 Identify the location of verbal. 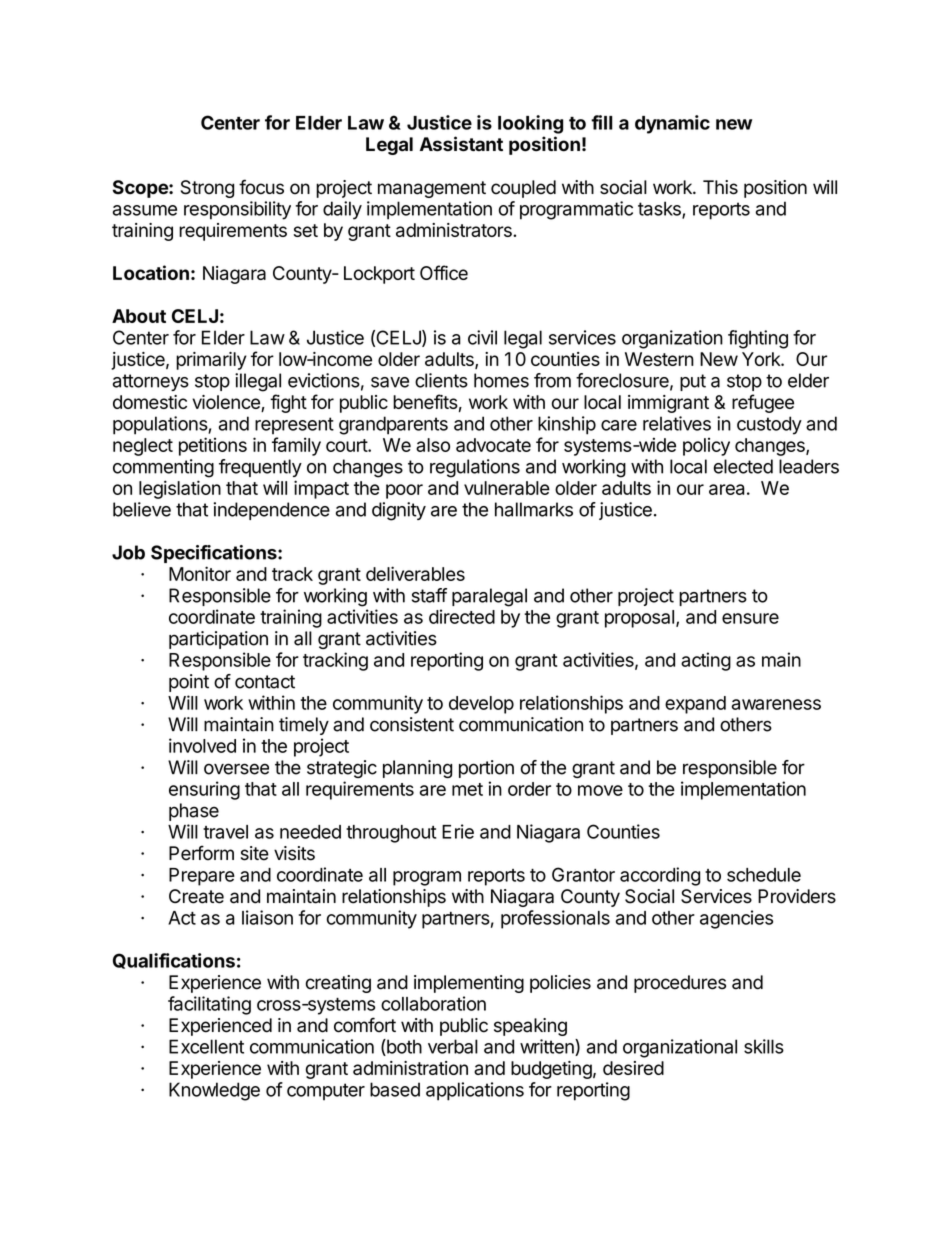
(453, 1046).
